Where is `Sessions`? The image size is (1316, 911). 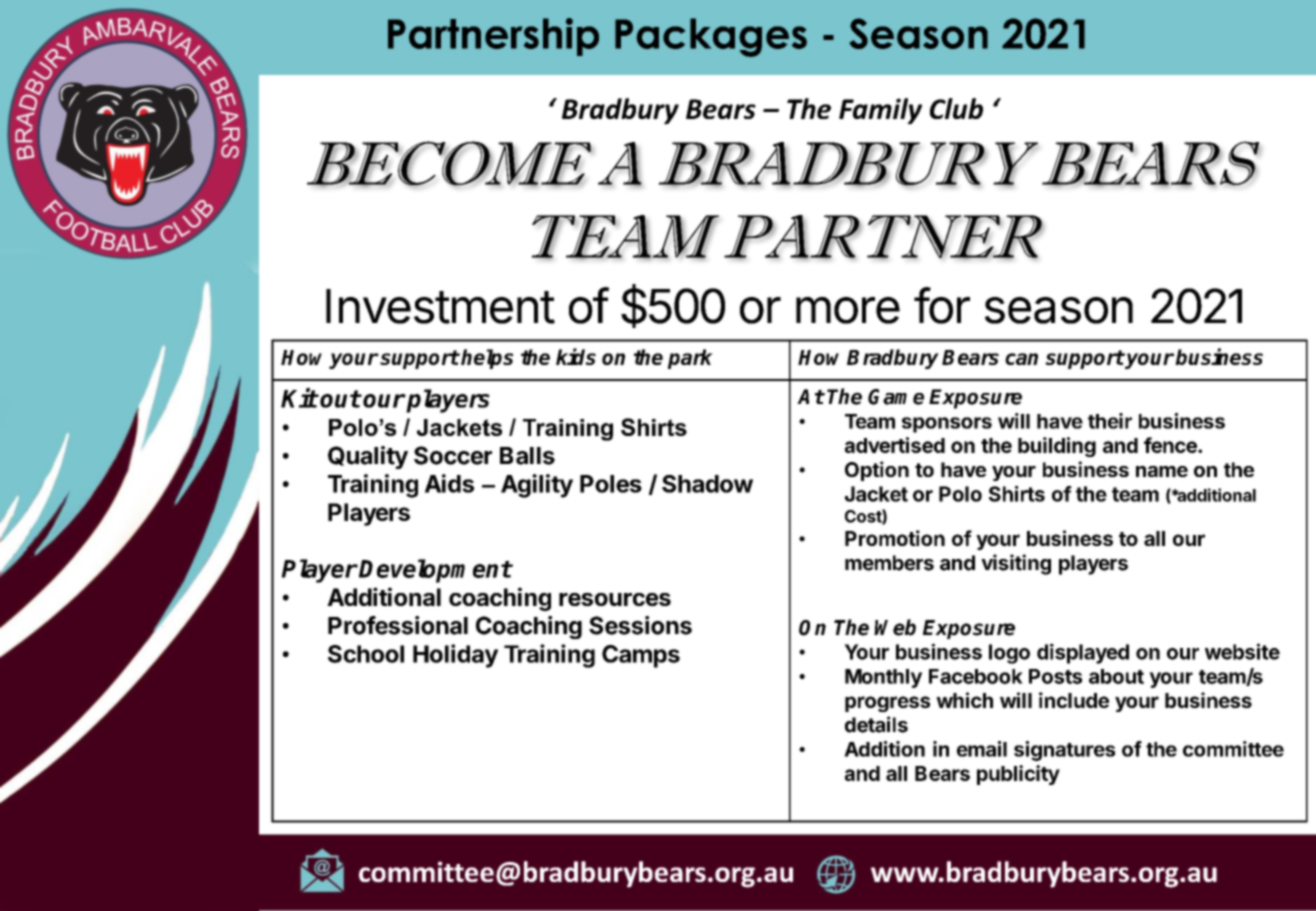 Sessions is located at coordinates (640, 625).
